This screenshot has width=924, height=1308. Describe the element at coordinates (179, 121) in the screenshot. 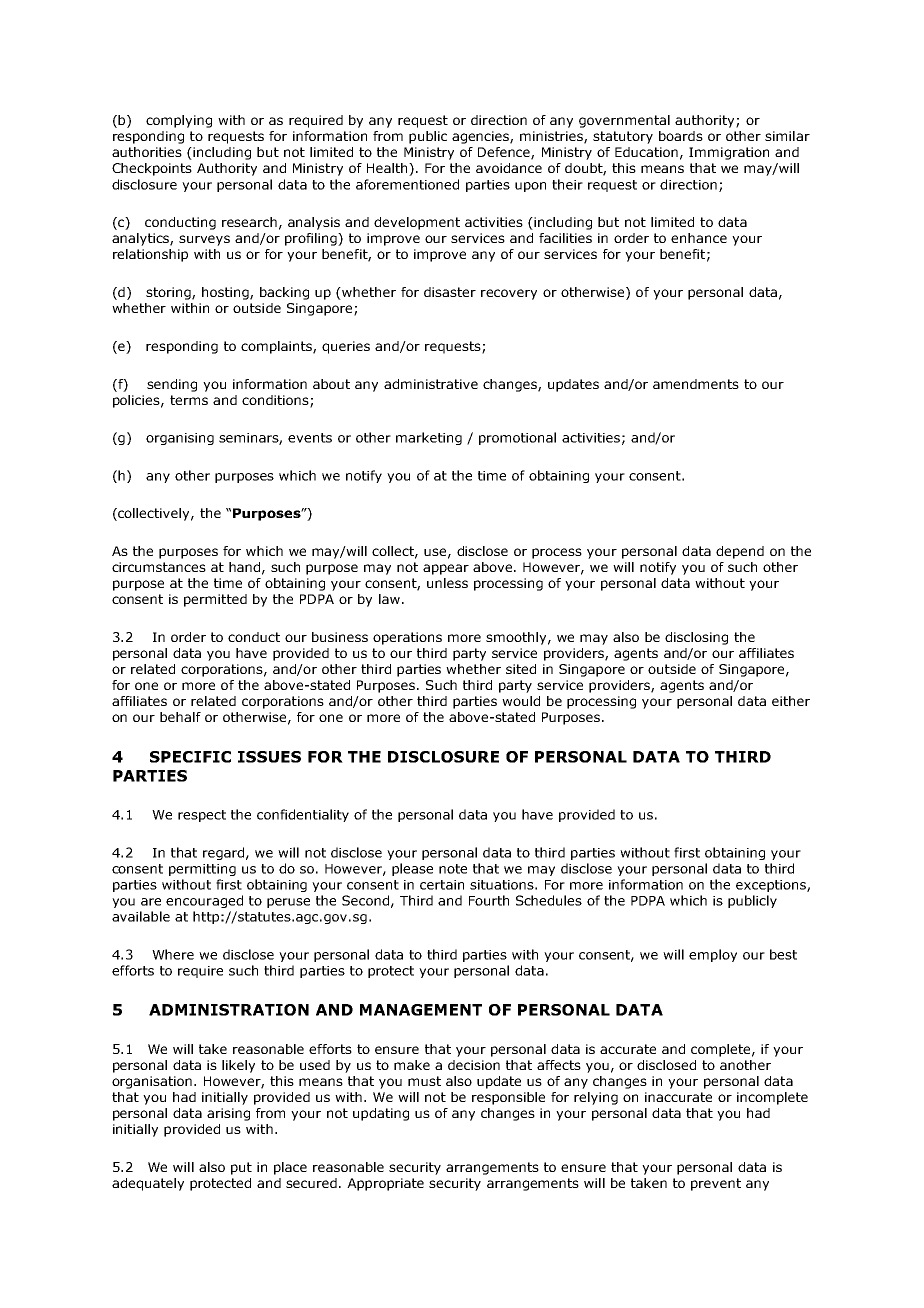

I see `complying` at that location.
